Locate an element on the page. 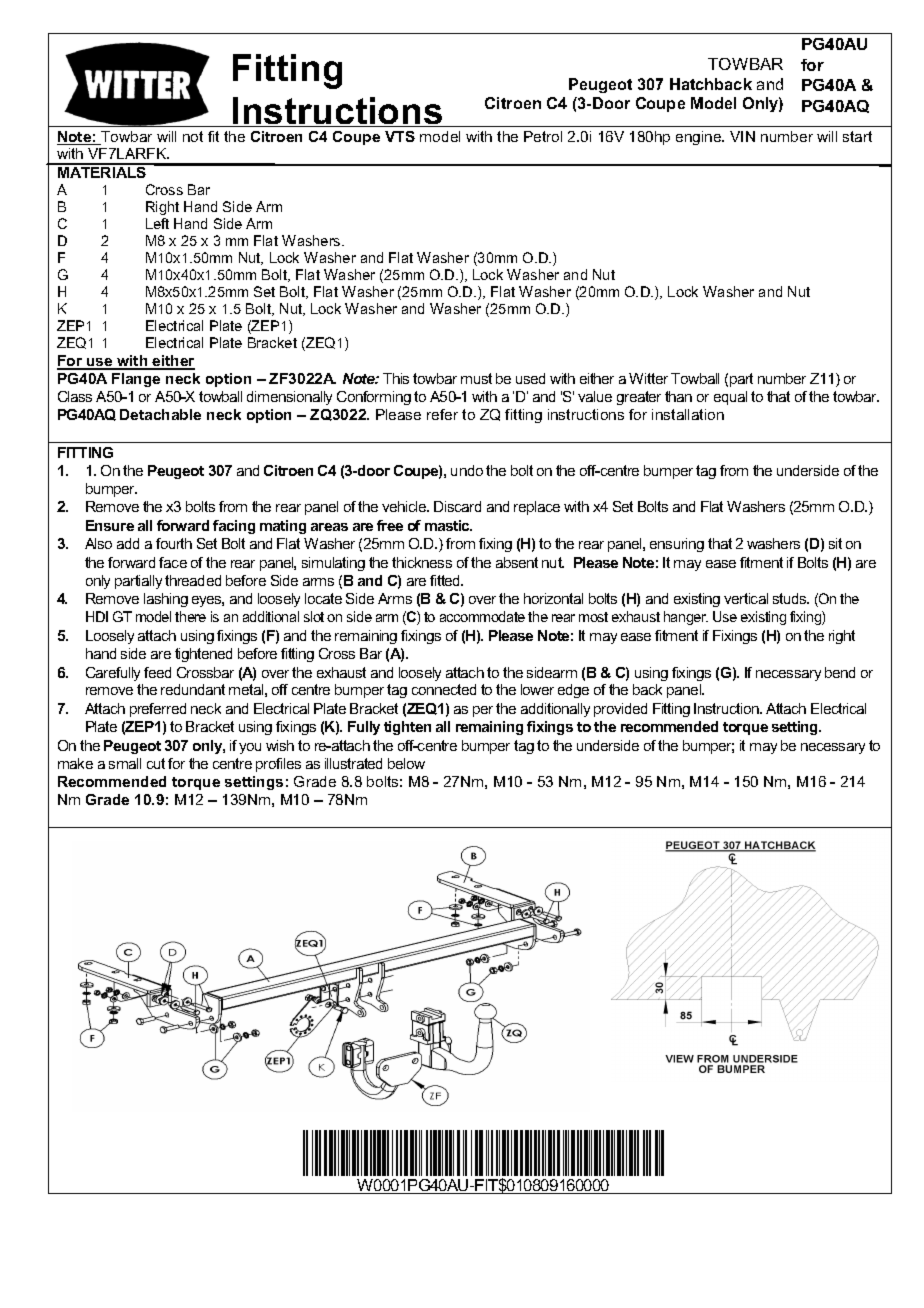 The image size is (924, 1308). VTS is located at coordinates (400, 136).
